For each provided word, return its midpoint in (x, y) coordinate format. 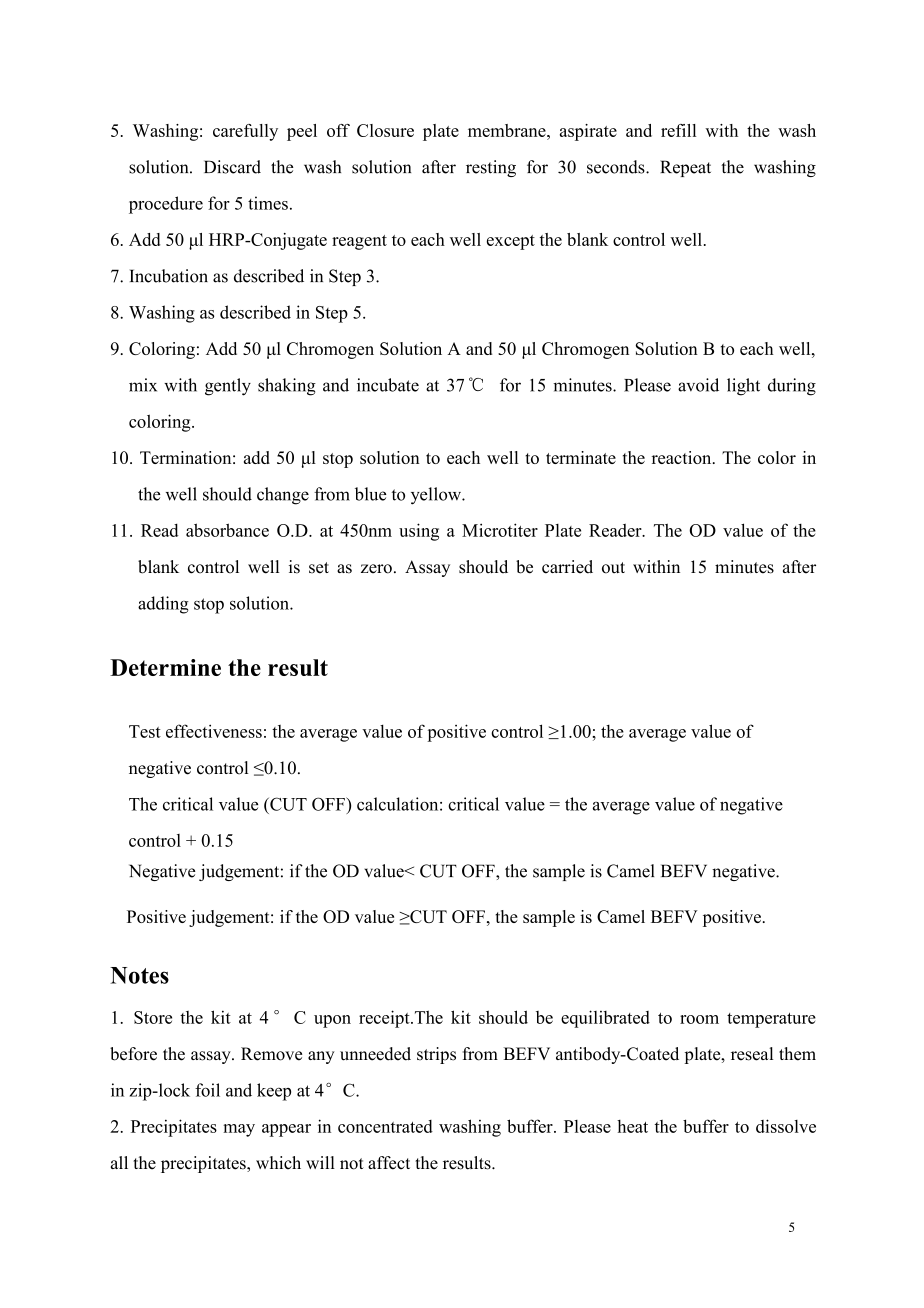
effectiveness (214, 731)
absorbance (227, 530)
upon (332, 1021)
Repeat (685, 168)
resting (491, 168)
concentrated (385, 1126)
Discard (232, 167)
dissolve (786, 1126)
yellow (437, 496)
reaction (683, 457)
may (239, 1130)
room (699, 1019)
